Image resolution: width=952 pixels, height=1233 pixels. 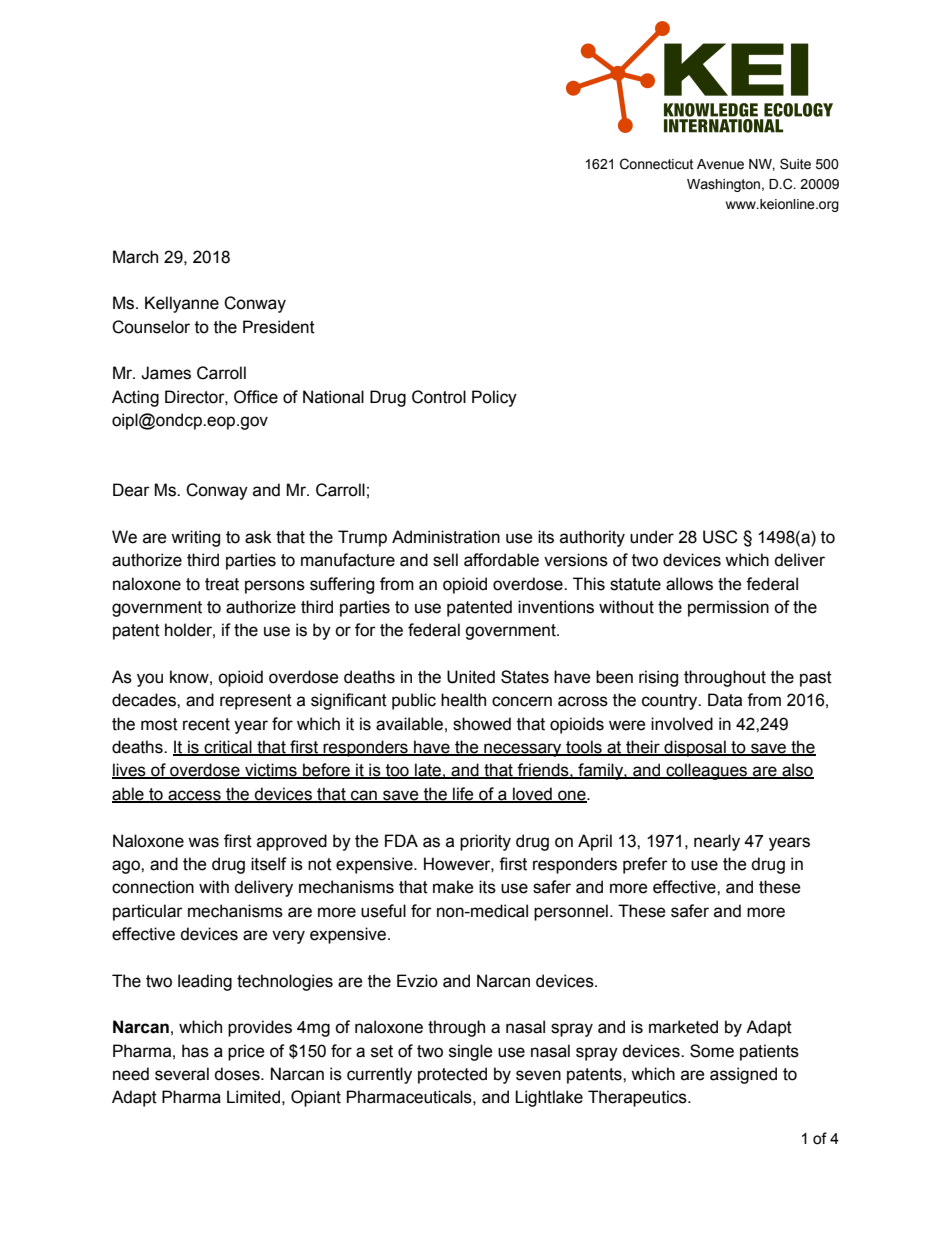 What do you see at coordinates (446, 537) in the screenshot?
I see `Administration` at bounding box center [446, 537].
